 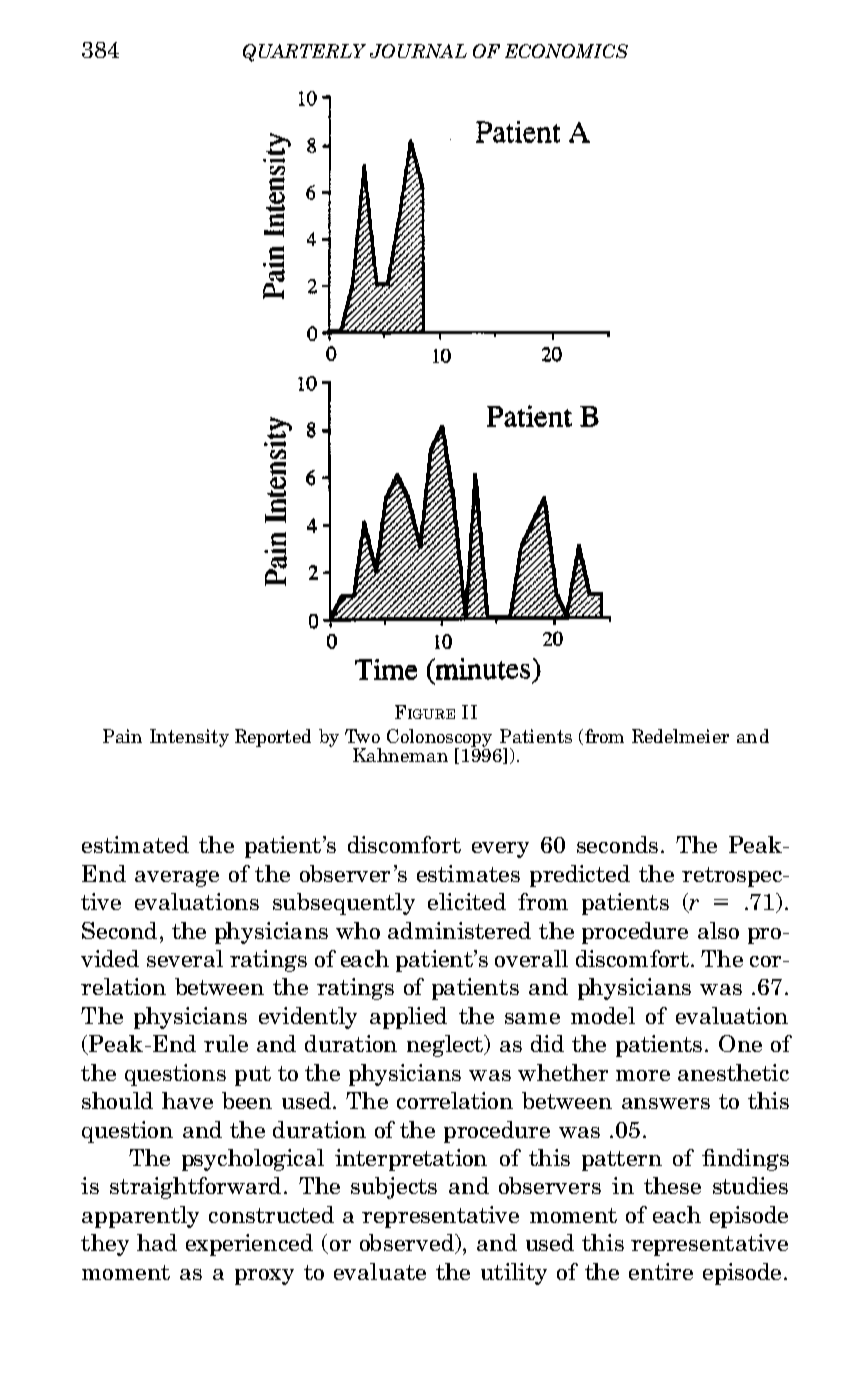 What do you see at coordinates (418, 51) in the image?
I see `JOURNAL` at bounding box center [418, 51].
